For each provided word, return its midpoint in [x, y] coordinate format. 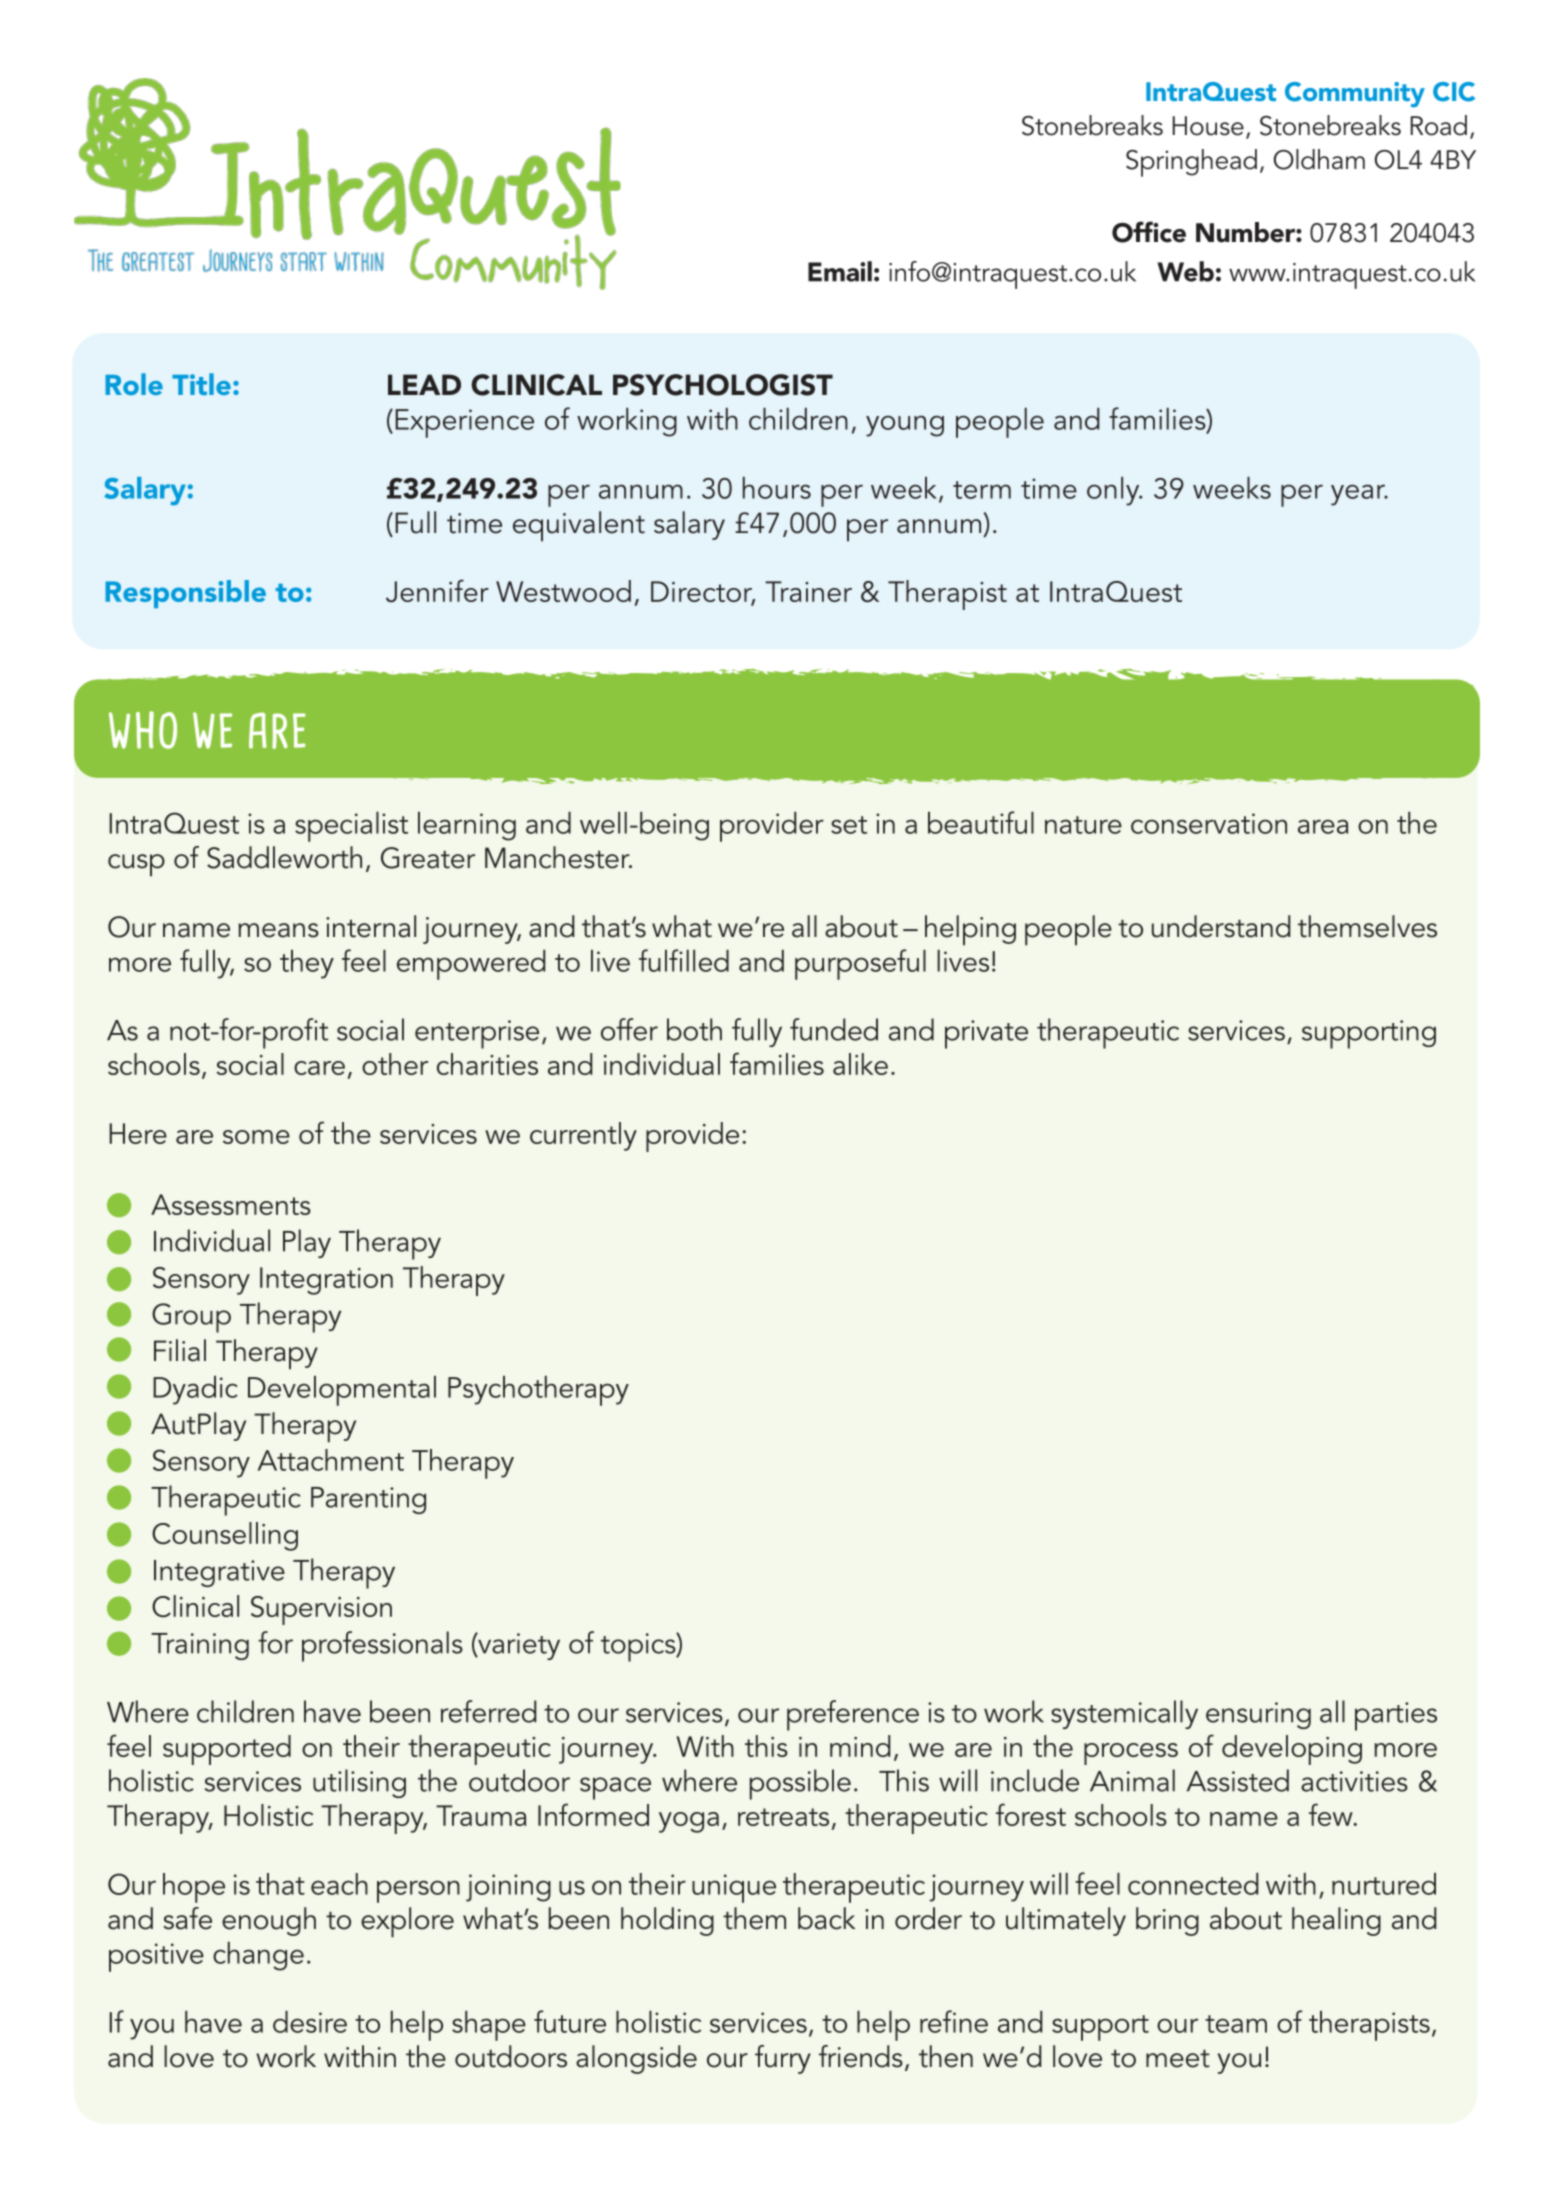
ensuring [1258, 1715]
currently [583, 1136]
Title [201, 384]
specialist [351, 827]
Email [840, 271]
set [849, 825]
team [1236, 2024]
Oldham [1319, 159]
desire [310, 2022]
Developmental [342, 1391]
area [1323, 826]
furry [783, 2059]
